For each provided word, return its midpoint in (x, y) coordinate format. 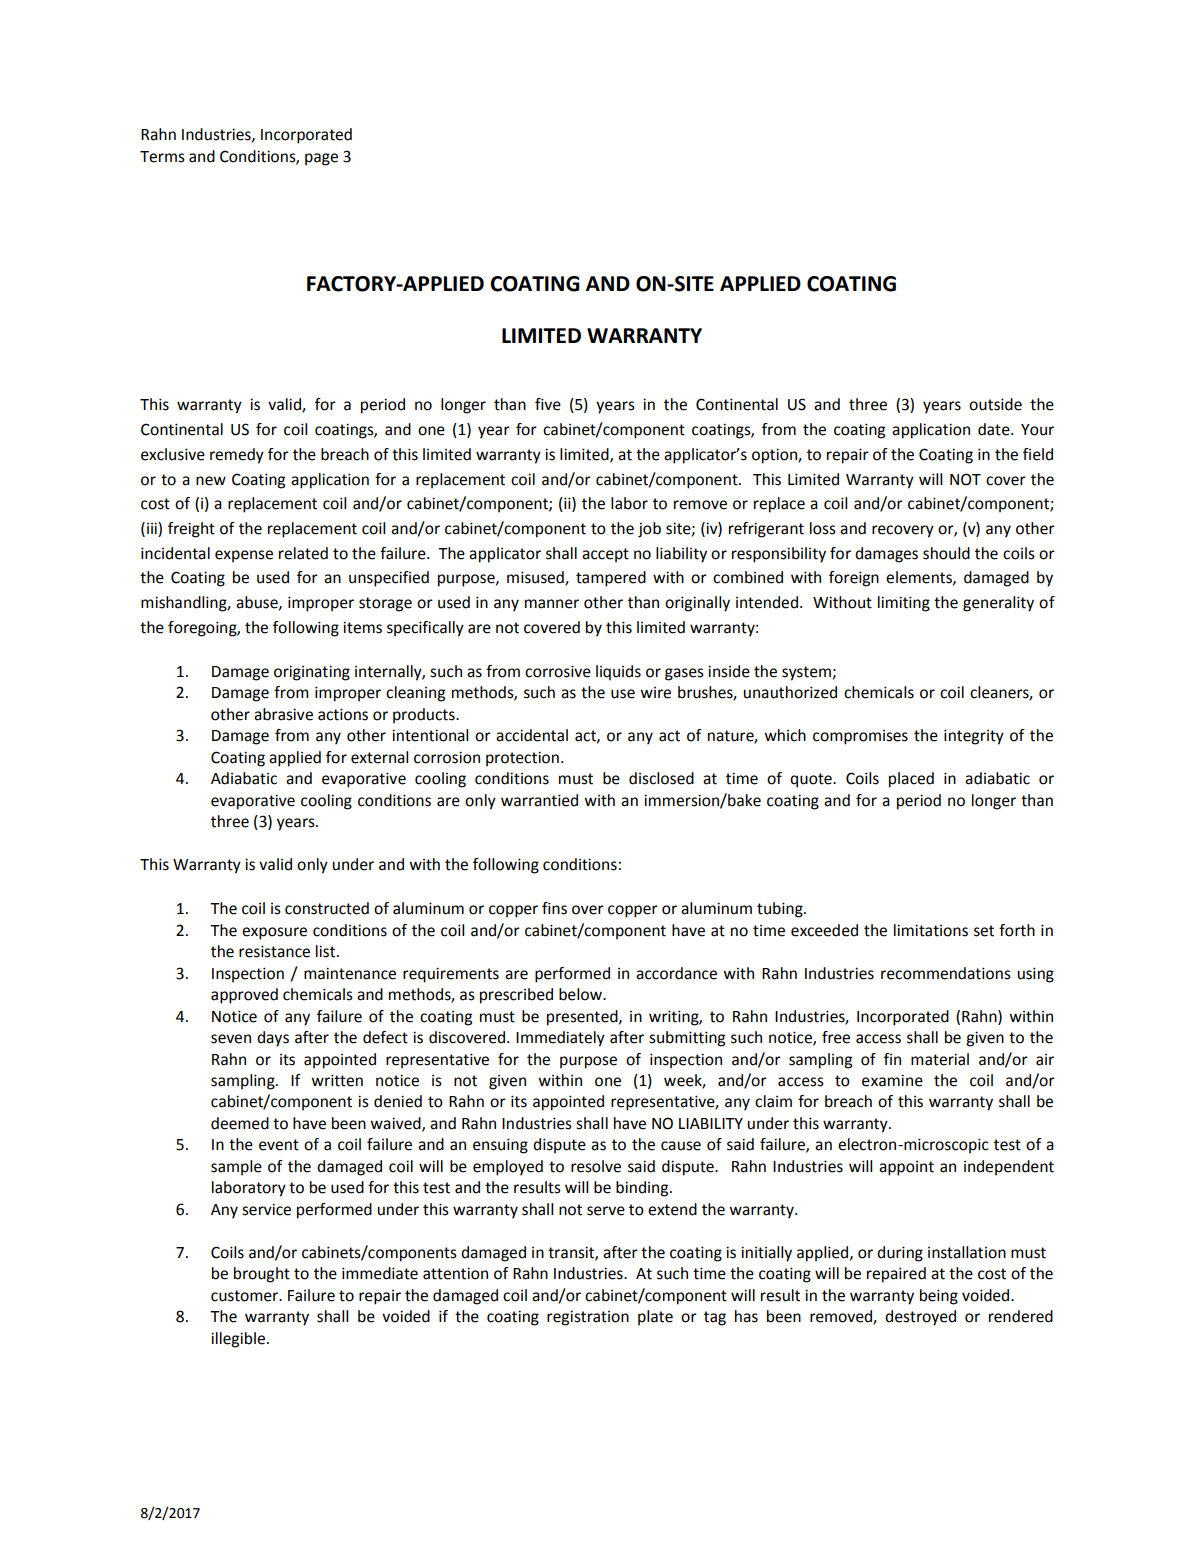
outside (995, 404)
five (548, 404)
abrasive (283, 714)
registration (588, 1318)
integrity (974, 737)
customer (246, 1296)
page (321, 159)
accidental (532, 735)
